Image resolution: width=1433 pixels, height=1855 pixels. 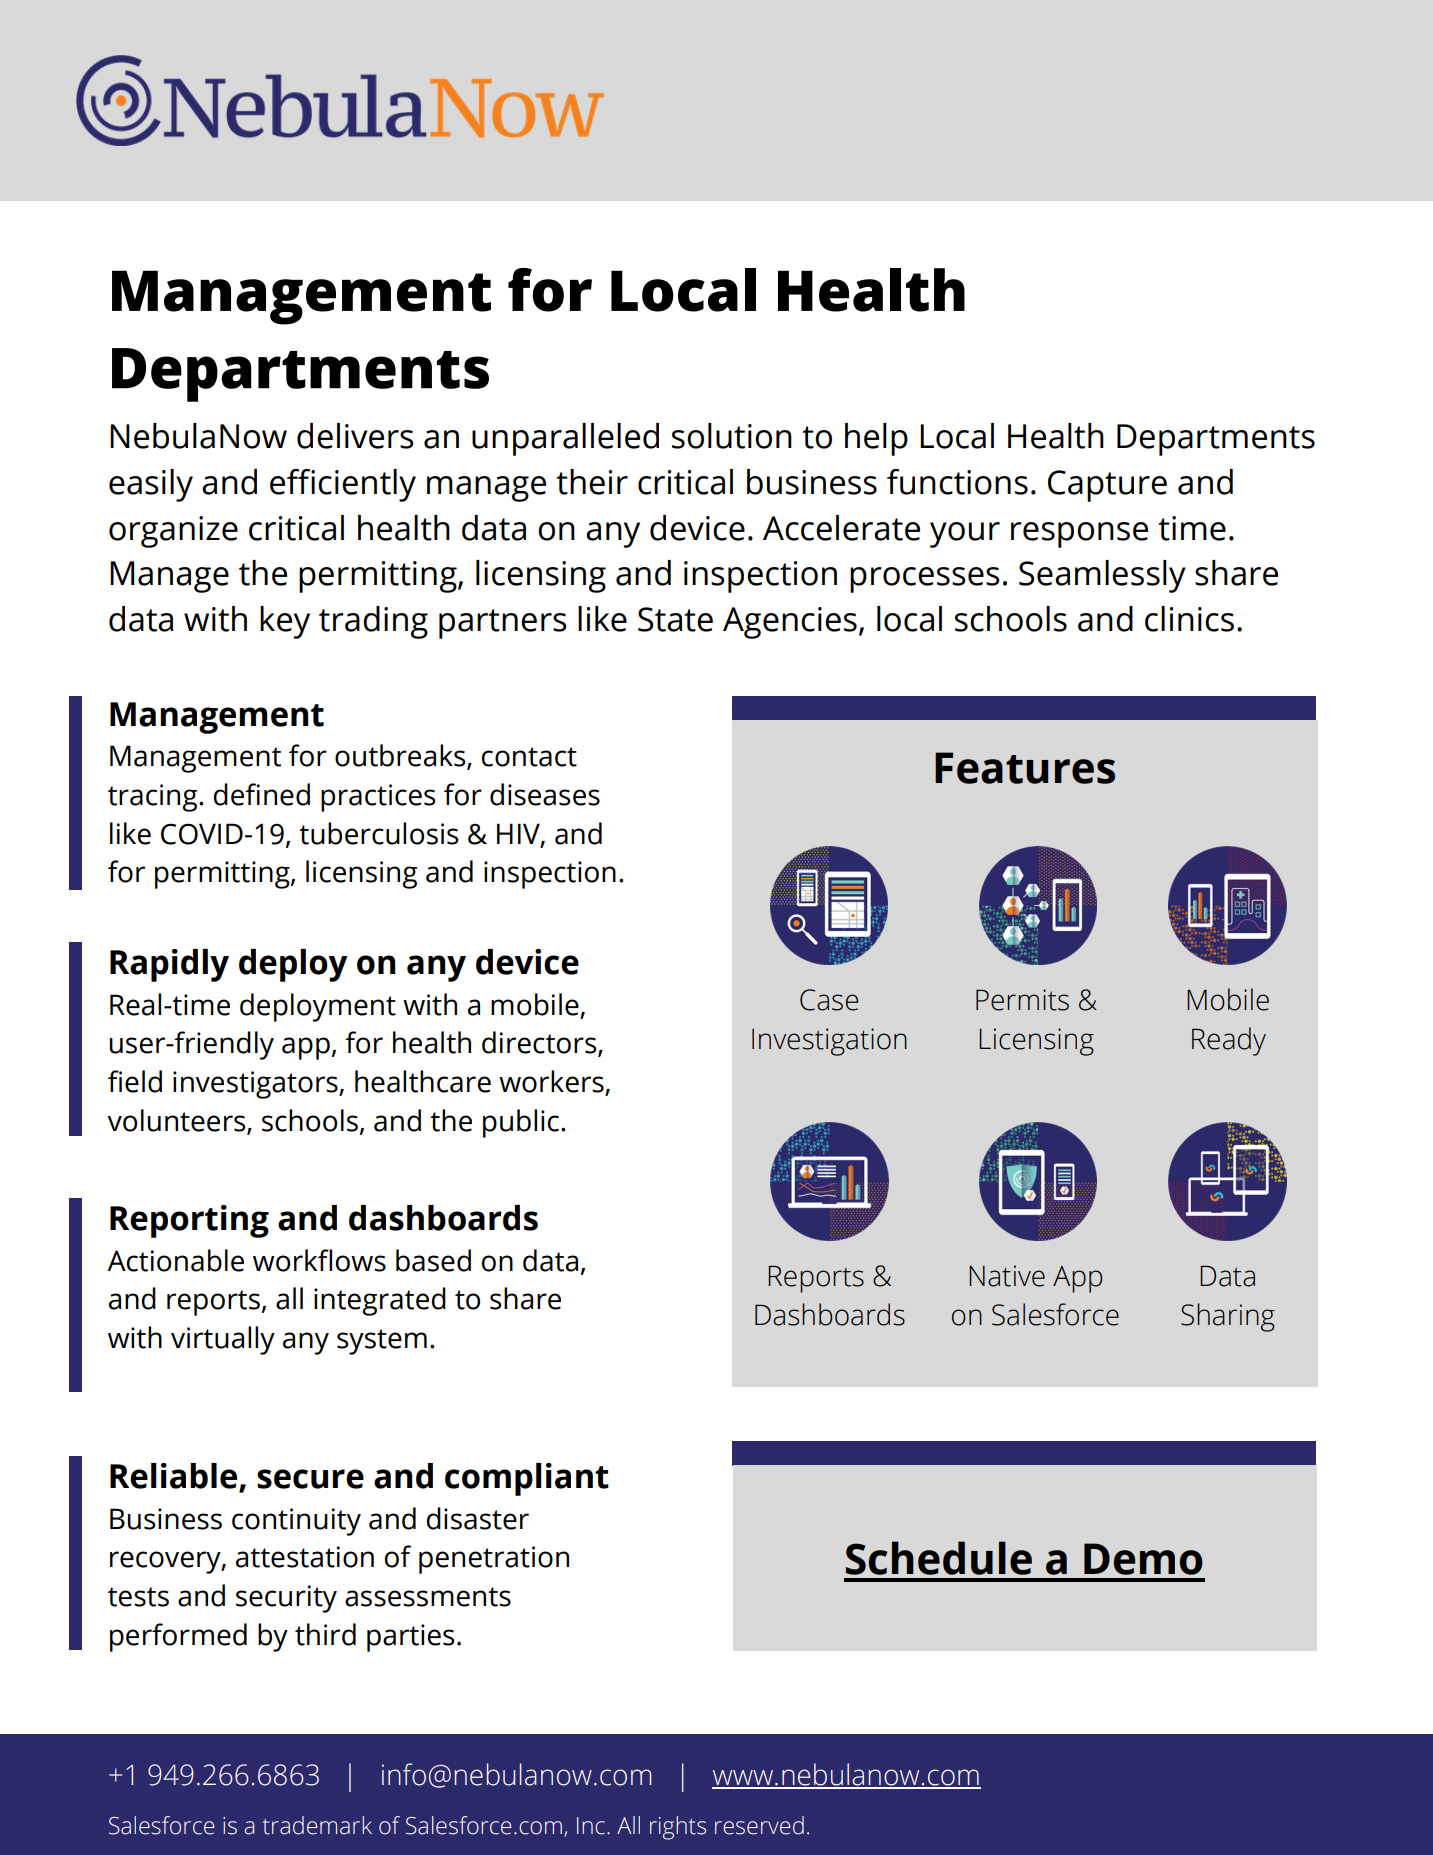 I want to click on Capture, so click(x=1107, y=486).
